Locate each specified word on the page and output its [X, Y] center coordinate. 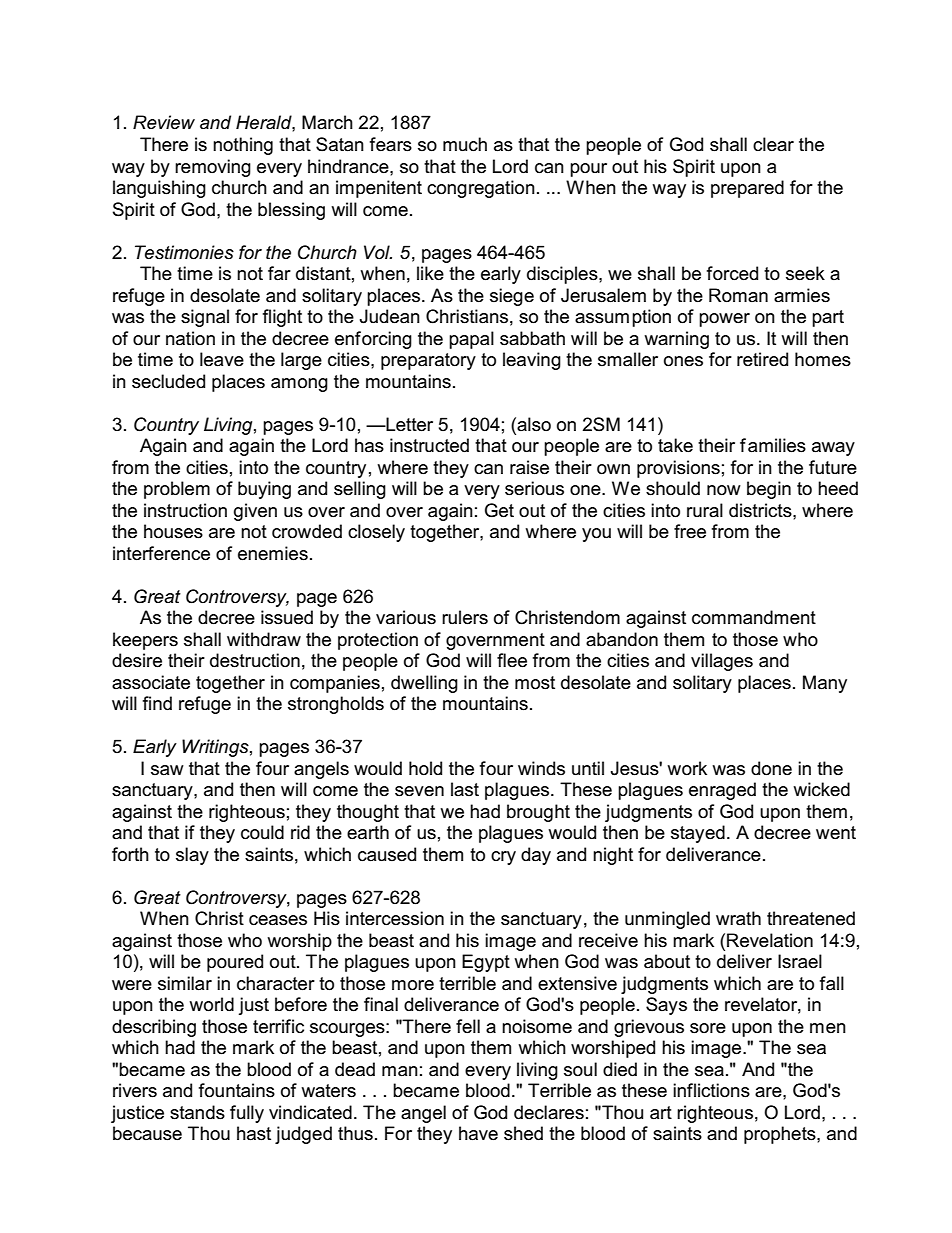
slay [192, 856]
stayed [698, 834]
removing [213, 168]
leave [222, 359]
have [478, 1133]
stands [197, 1112]
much [465, 144]
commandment [754, 617]
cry [503, 858]
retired [762, 359]
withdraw [264, 639]
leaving [532, 361]
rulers [465, 617]
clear [773, 144]
